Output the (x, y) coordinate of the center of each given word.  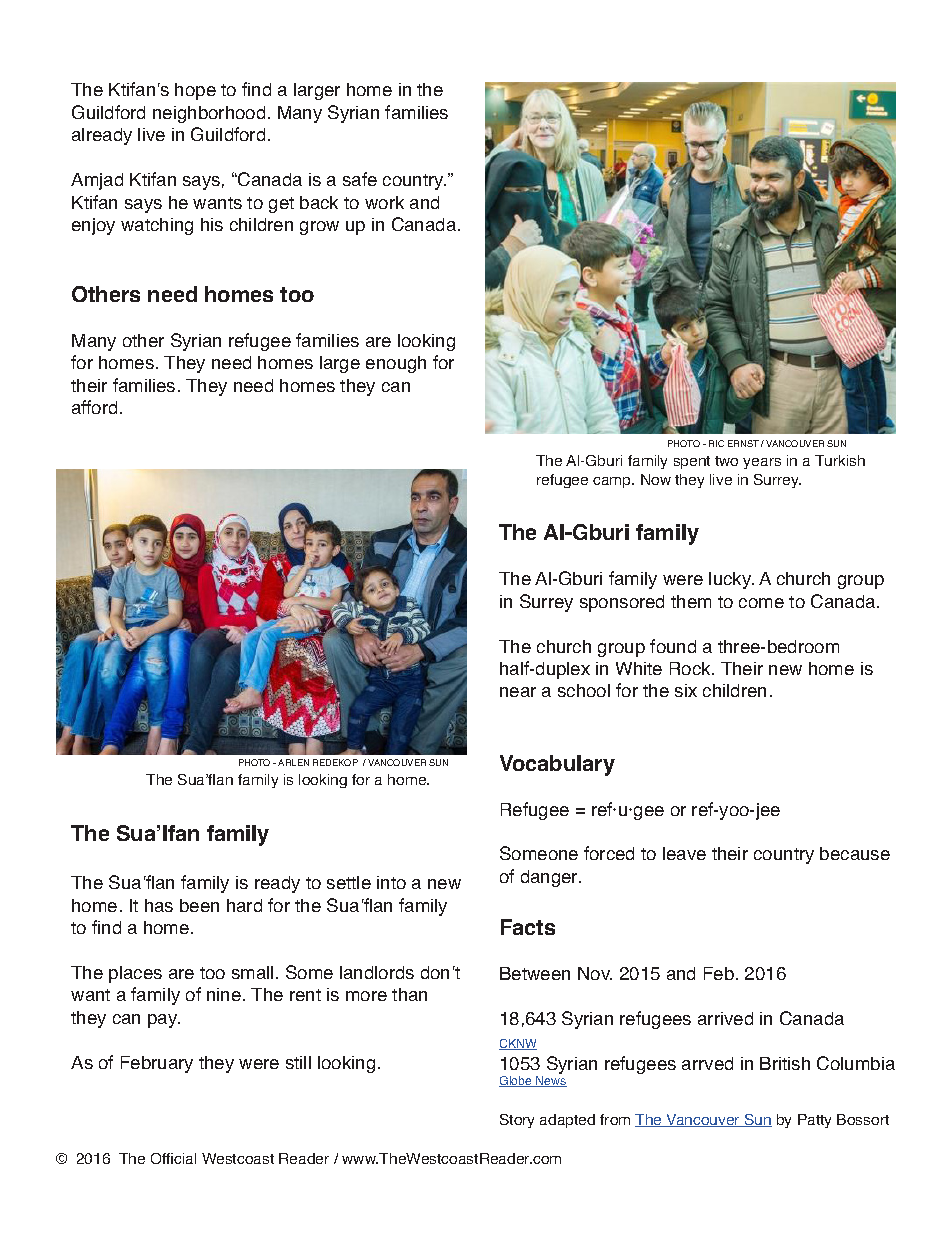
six (686, 690)
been (199, 905)
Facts (528, 927)
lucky (731, 580)
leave (684, 853)
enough (396, 364)
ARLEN (293, 762)
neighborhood (209, 114)
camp (613, 482)
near (518, 692)
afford (94, 407)
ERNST (743, 443)
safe (360, 179)
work (384, 202)
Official (173, 1158)
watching (157, 226)
